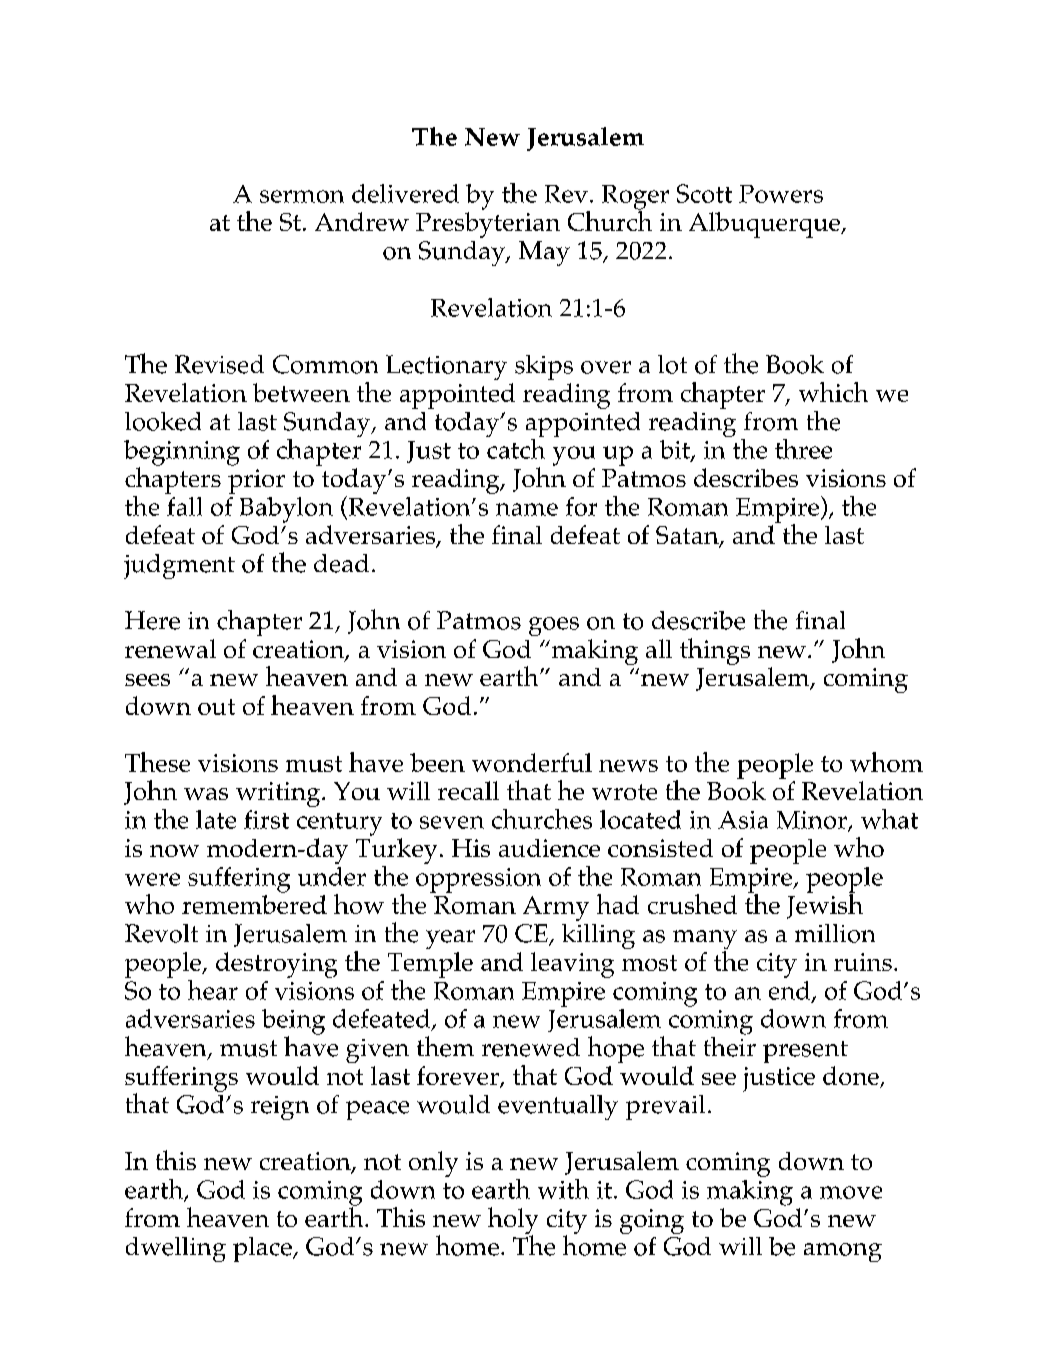  Describe the element at coordinates (302, 196) in the screenshot. I see `sermon` at that location.
